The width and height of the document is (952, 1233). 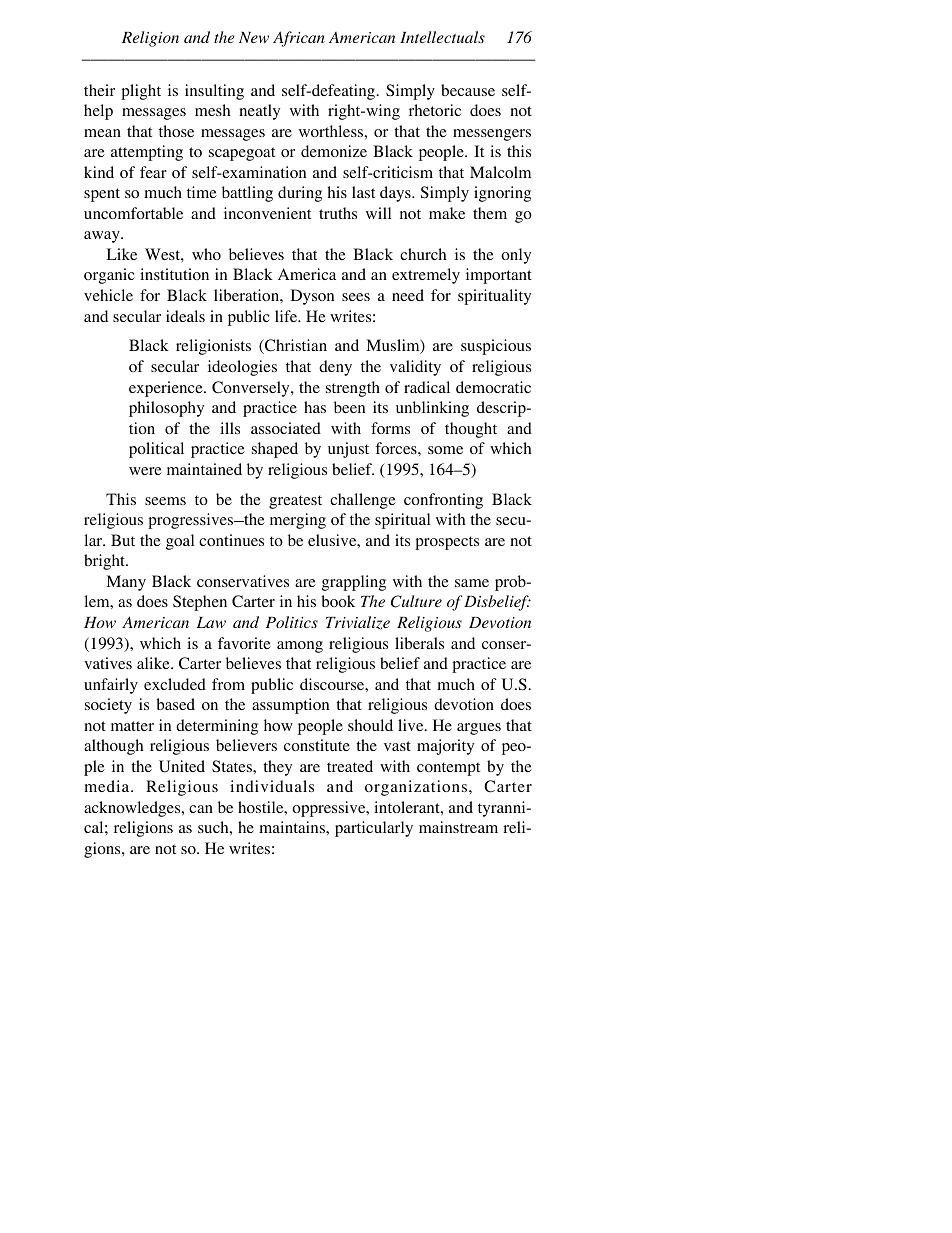 What do you see at coordinates (299, 39) in the document?
I see `African` at bounding box center [299, 39].
